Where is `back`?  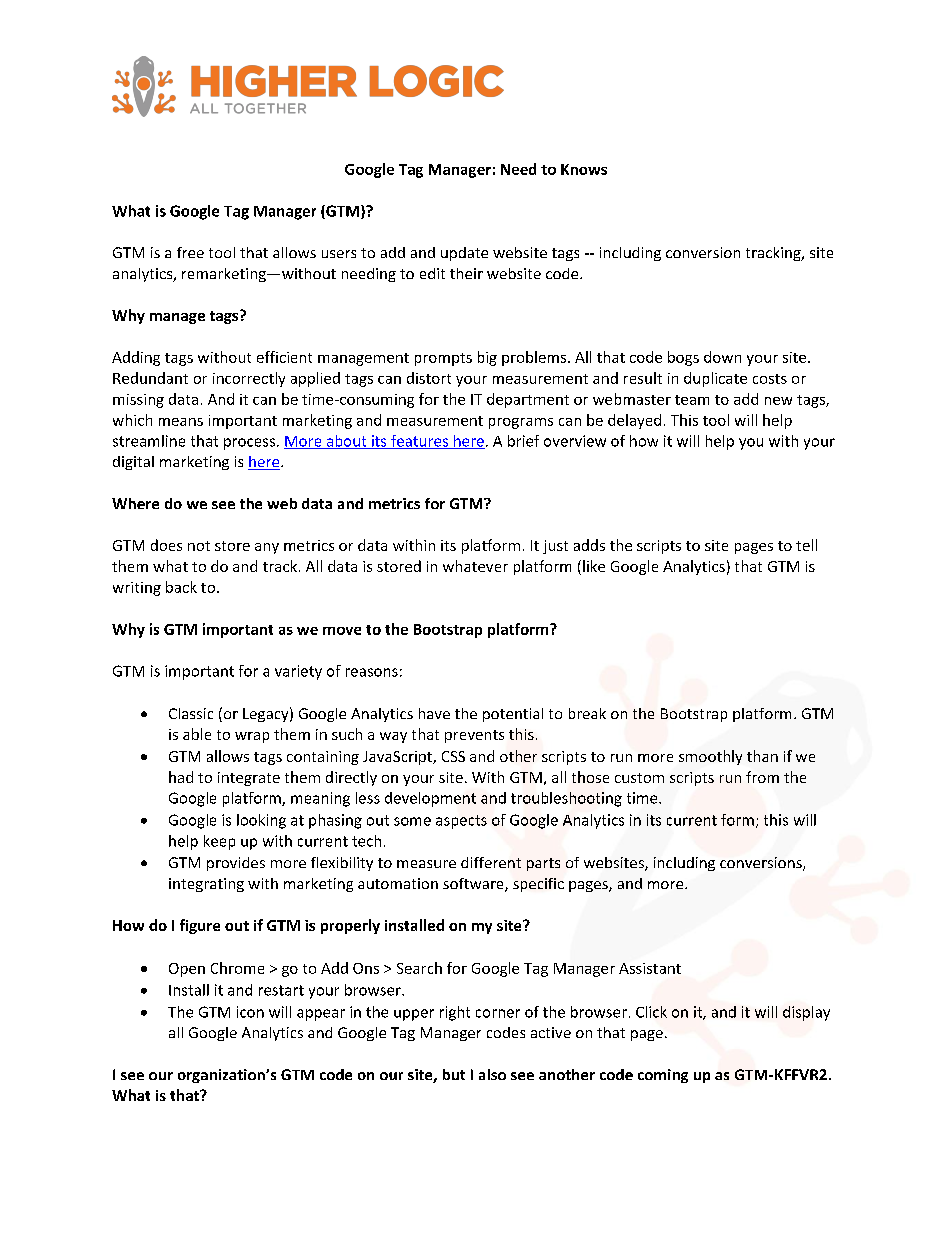 back is located at coordinates (181, 587).
